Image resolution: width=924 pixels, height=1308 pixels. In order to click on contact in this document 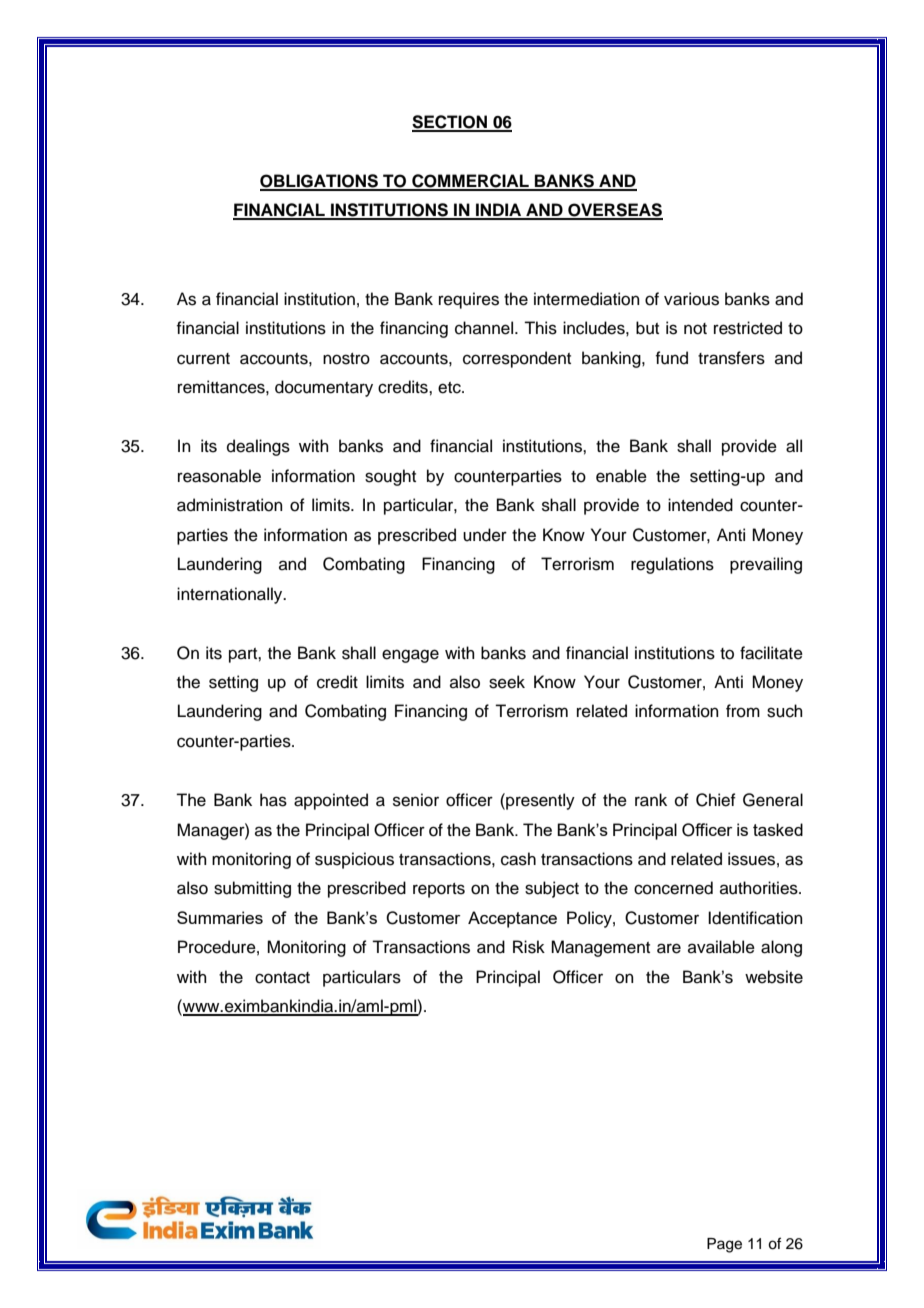, I will do `click(282, 978)`.
